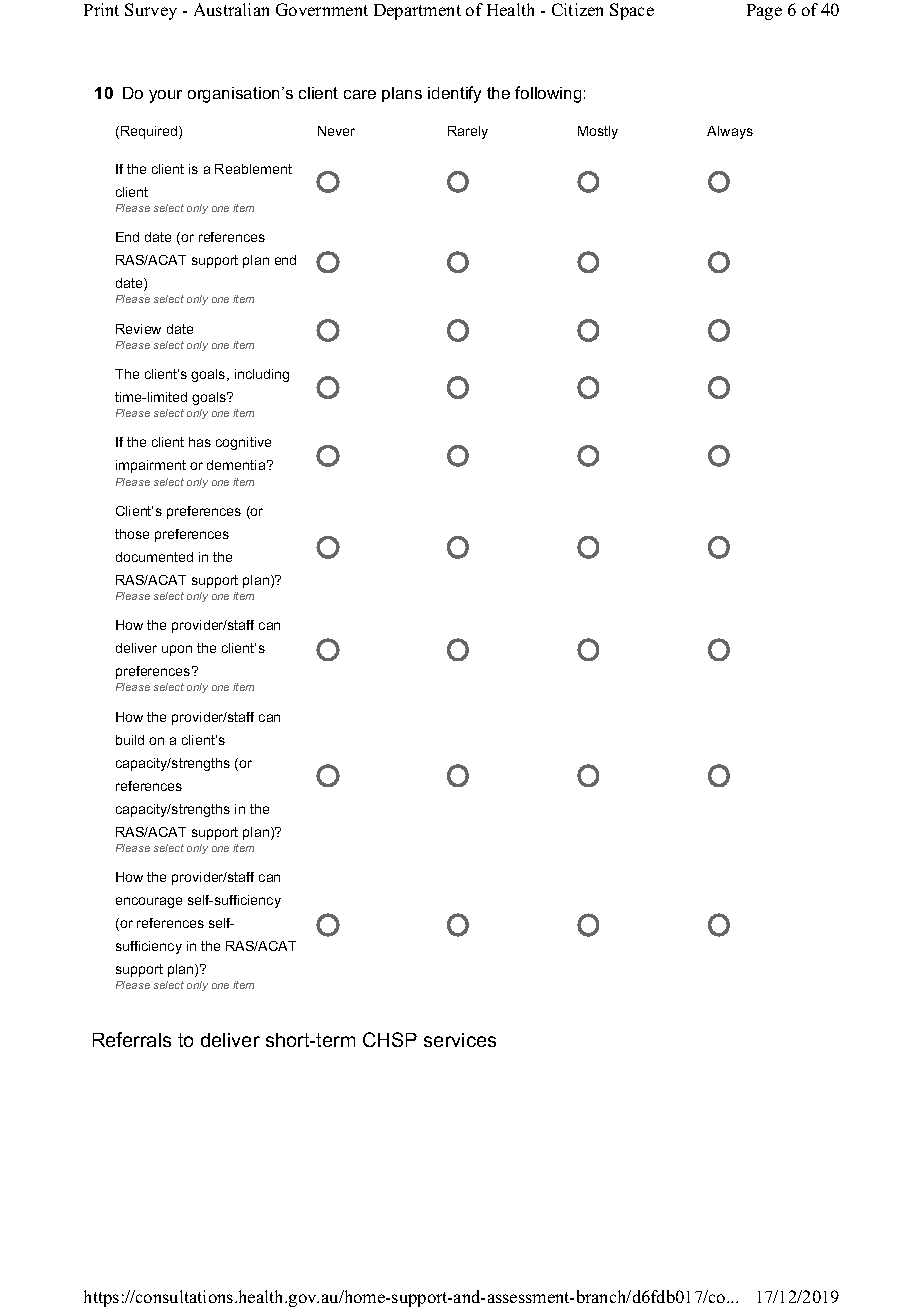 The height and width of the screenshot is (1308, 924). Describe the element at coordinates (138, 329) in the screenshot. I see `Review` at that location.
